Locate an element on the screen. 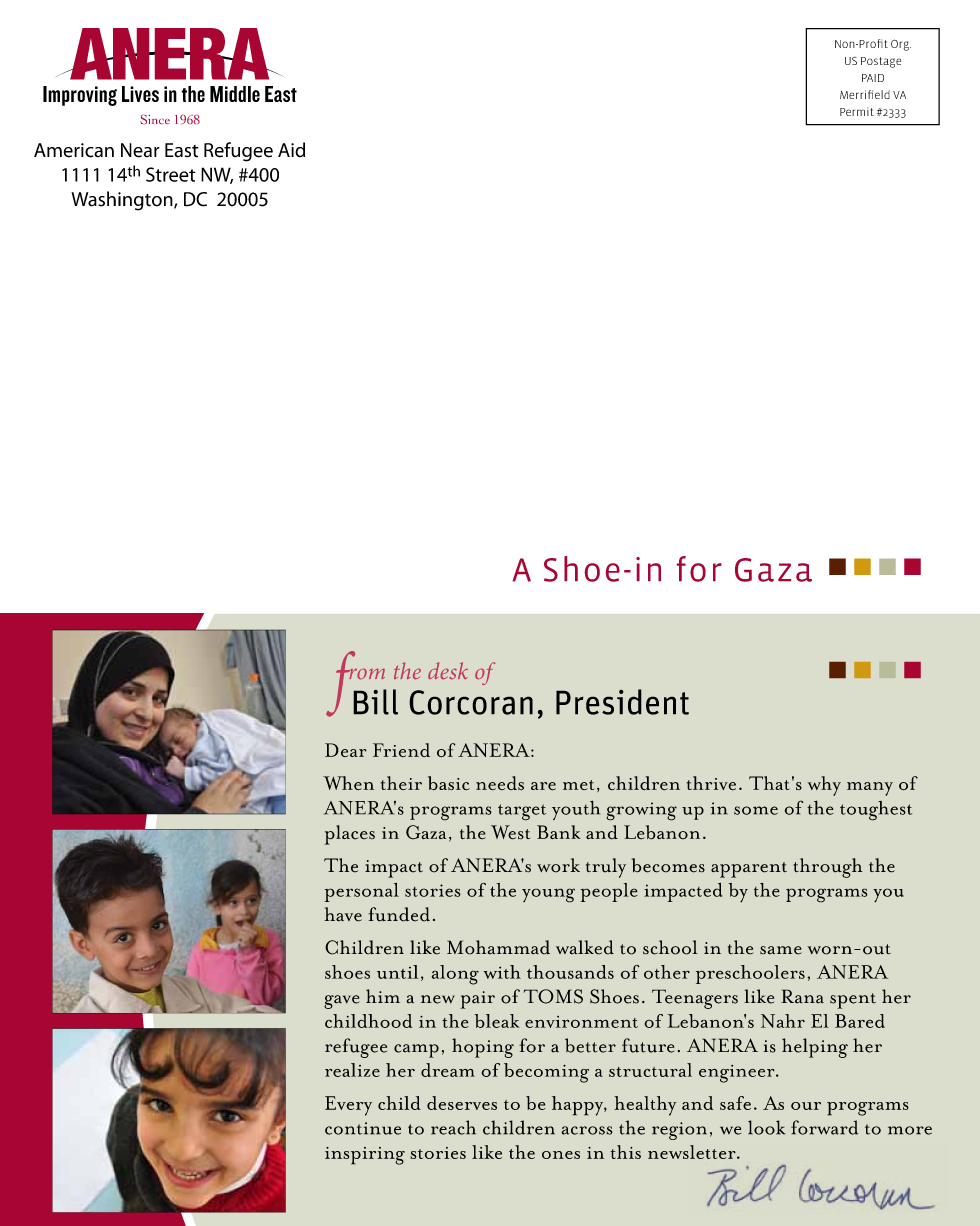 The width and height of the screenshot is (980, 1226). Street is located at coordinates (171, 174).
